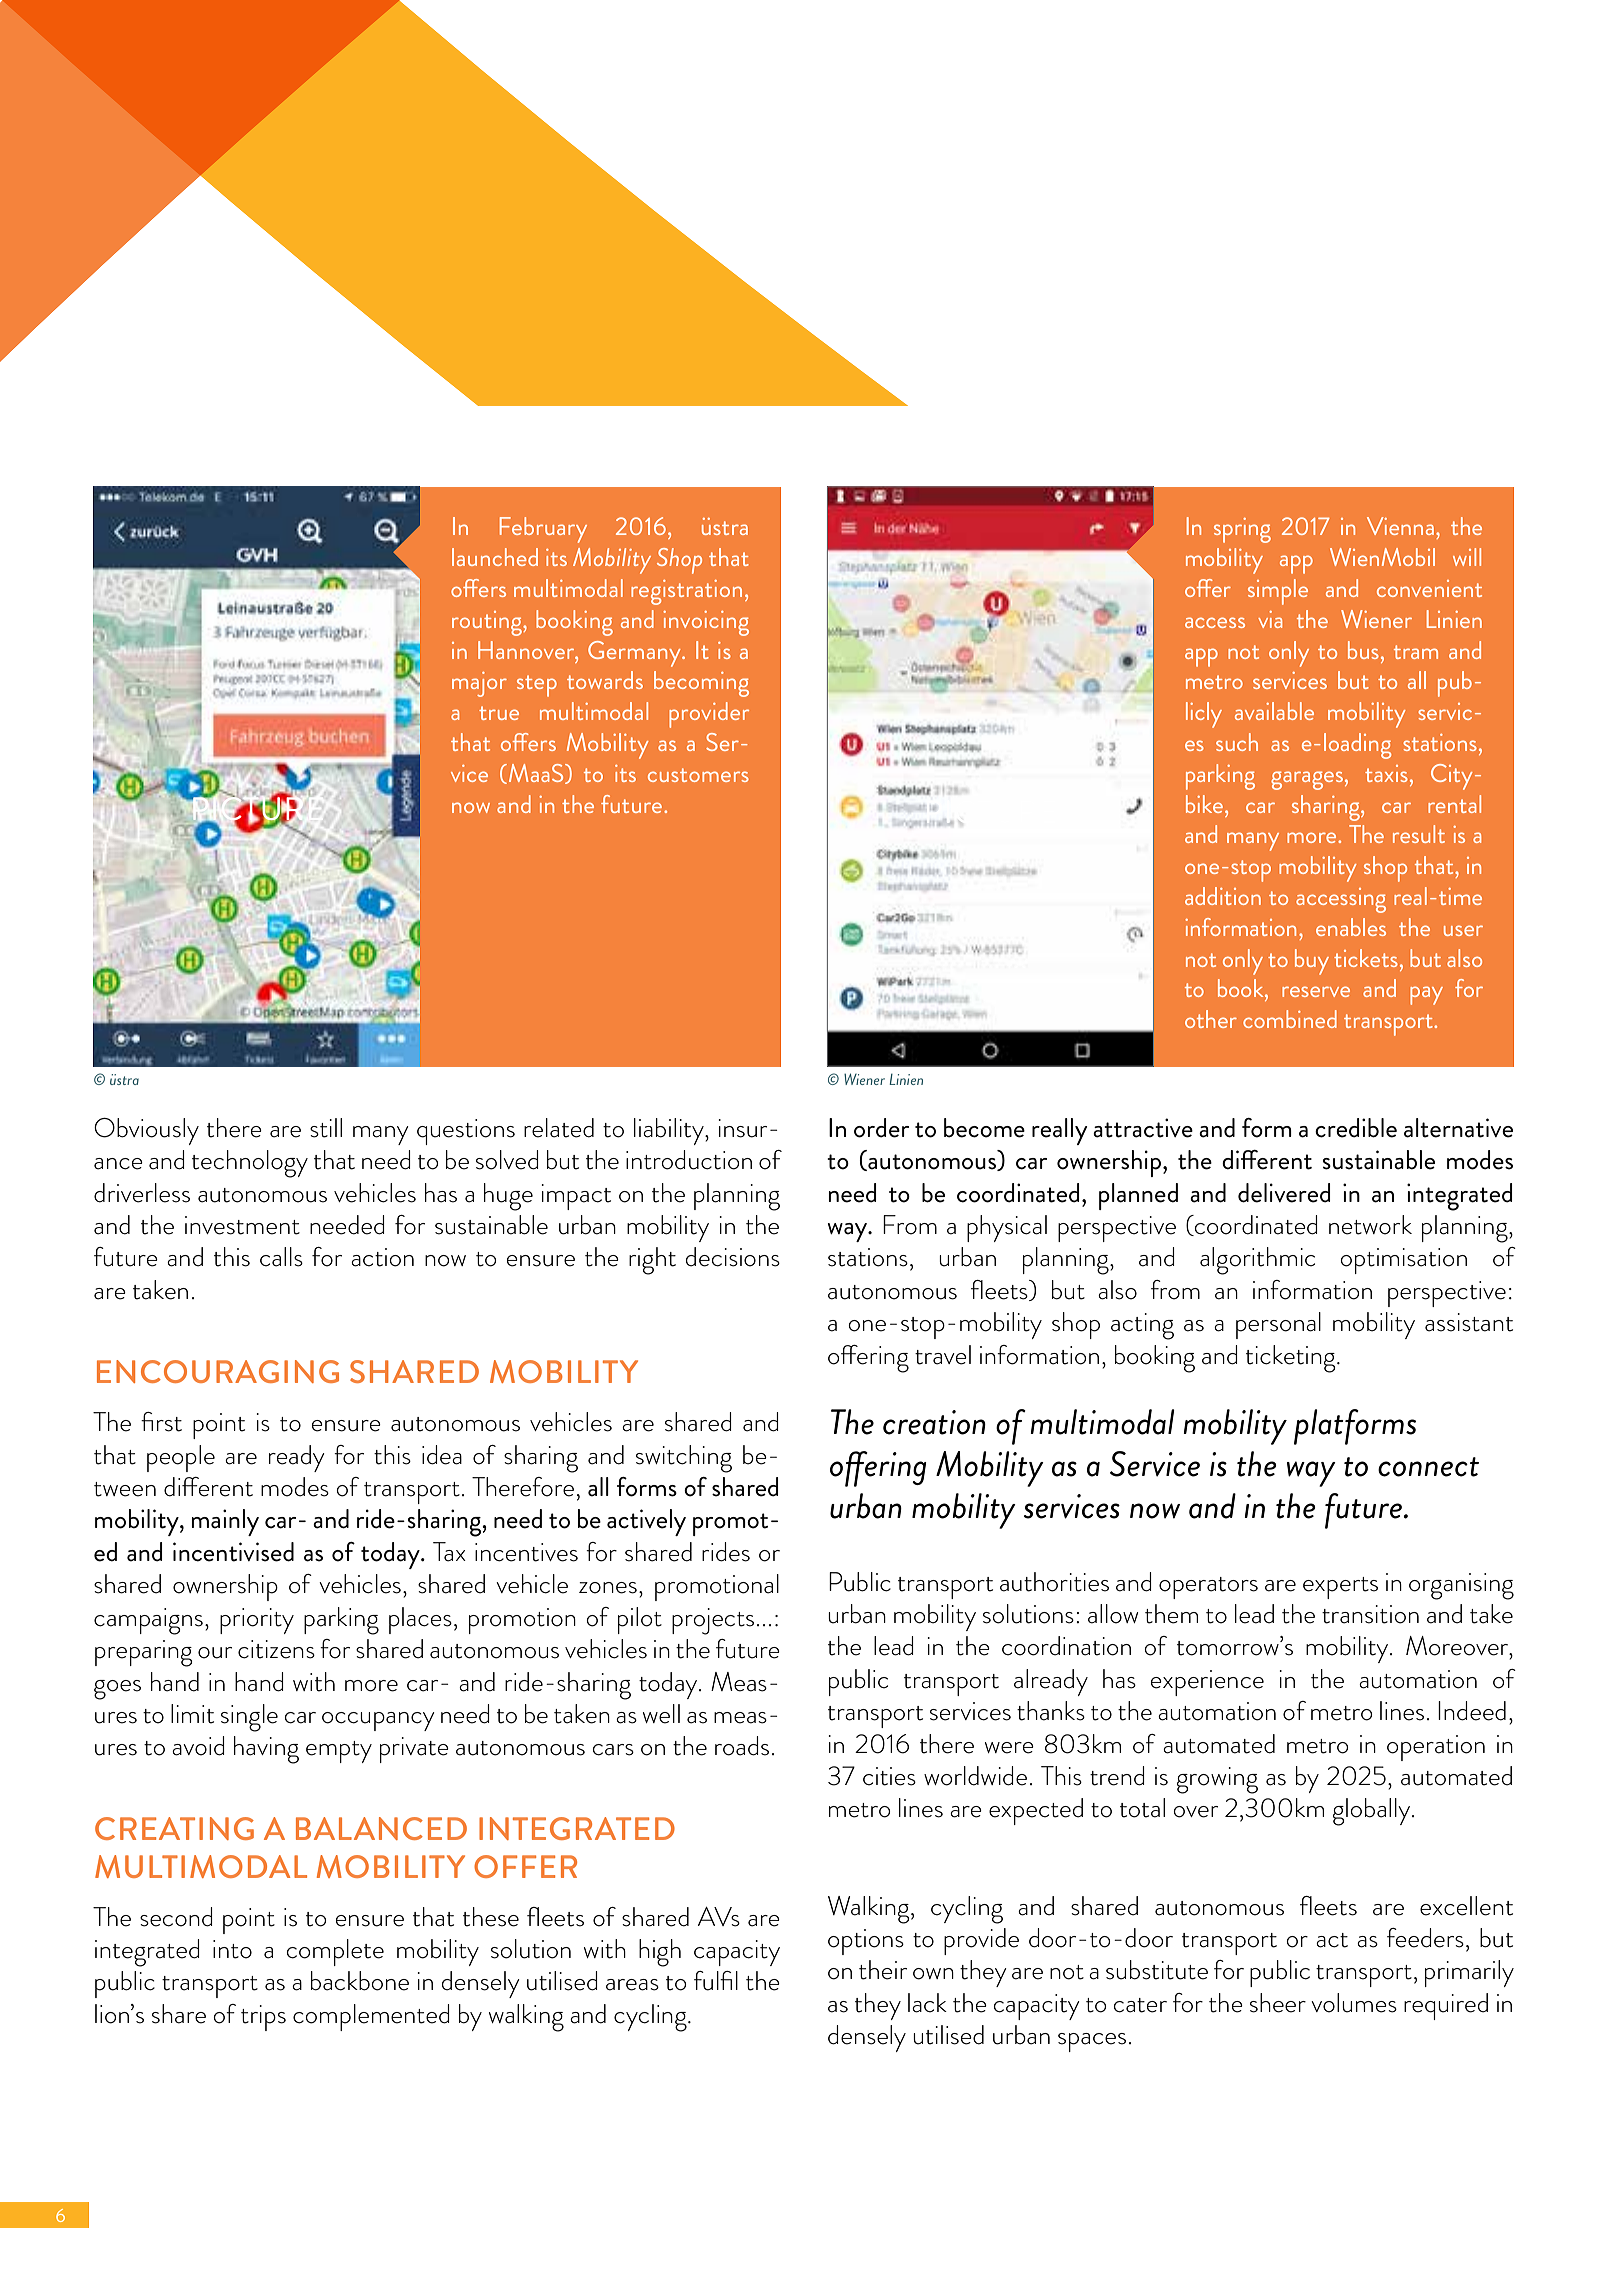 This page has height=2274, width=1608. What do you see at coordinates (881, 1128) in the page?
I see `order` at bounding box center [881, 1128].
